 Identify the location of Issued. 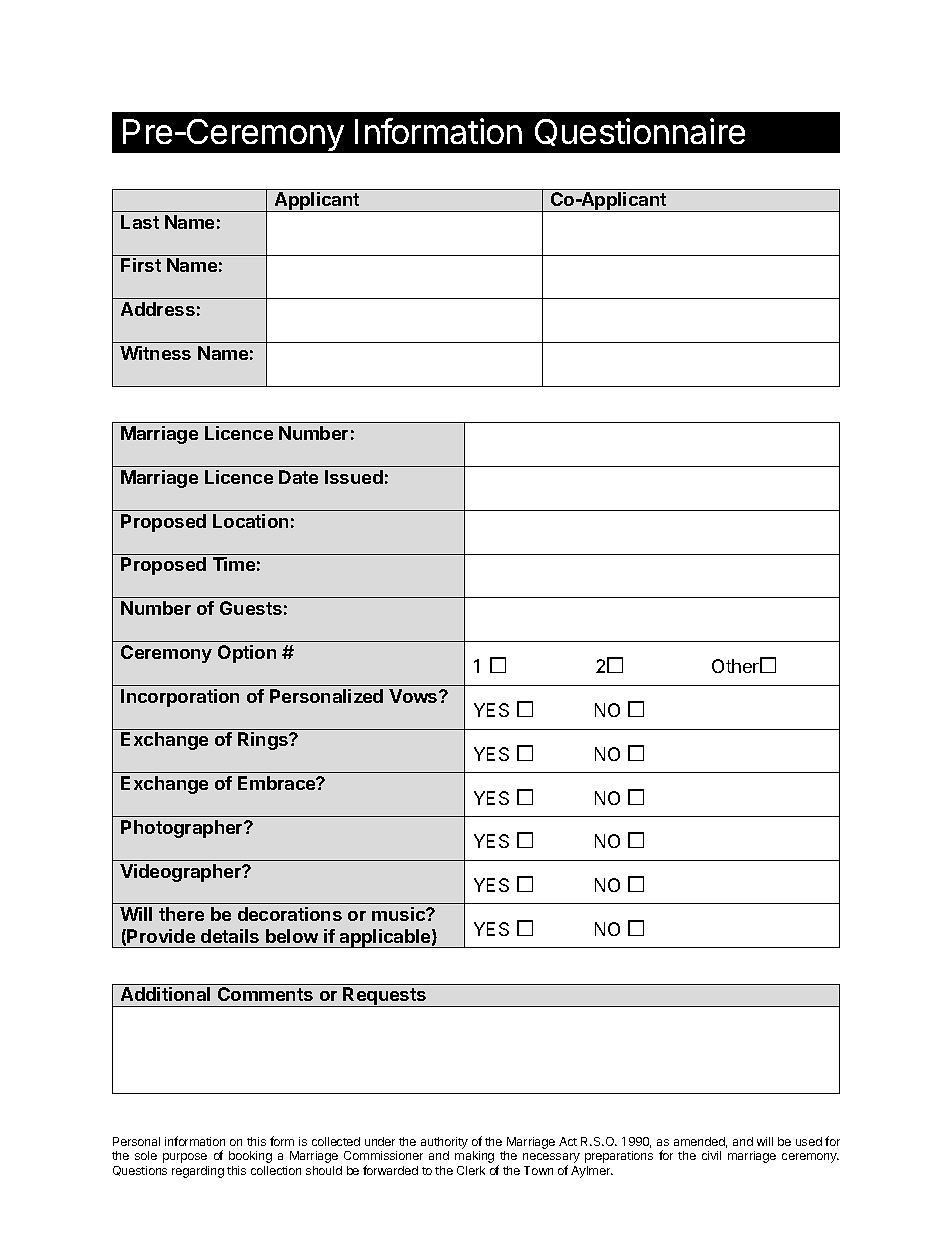
(354, 477).
